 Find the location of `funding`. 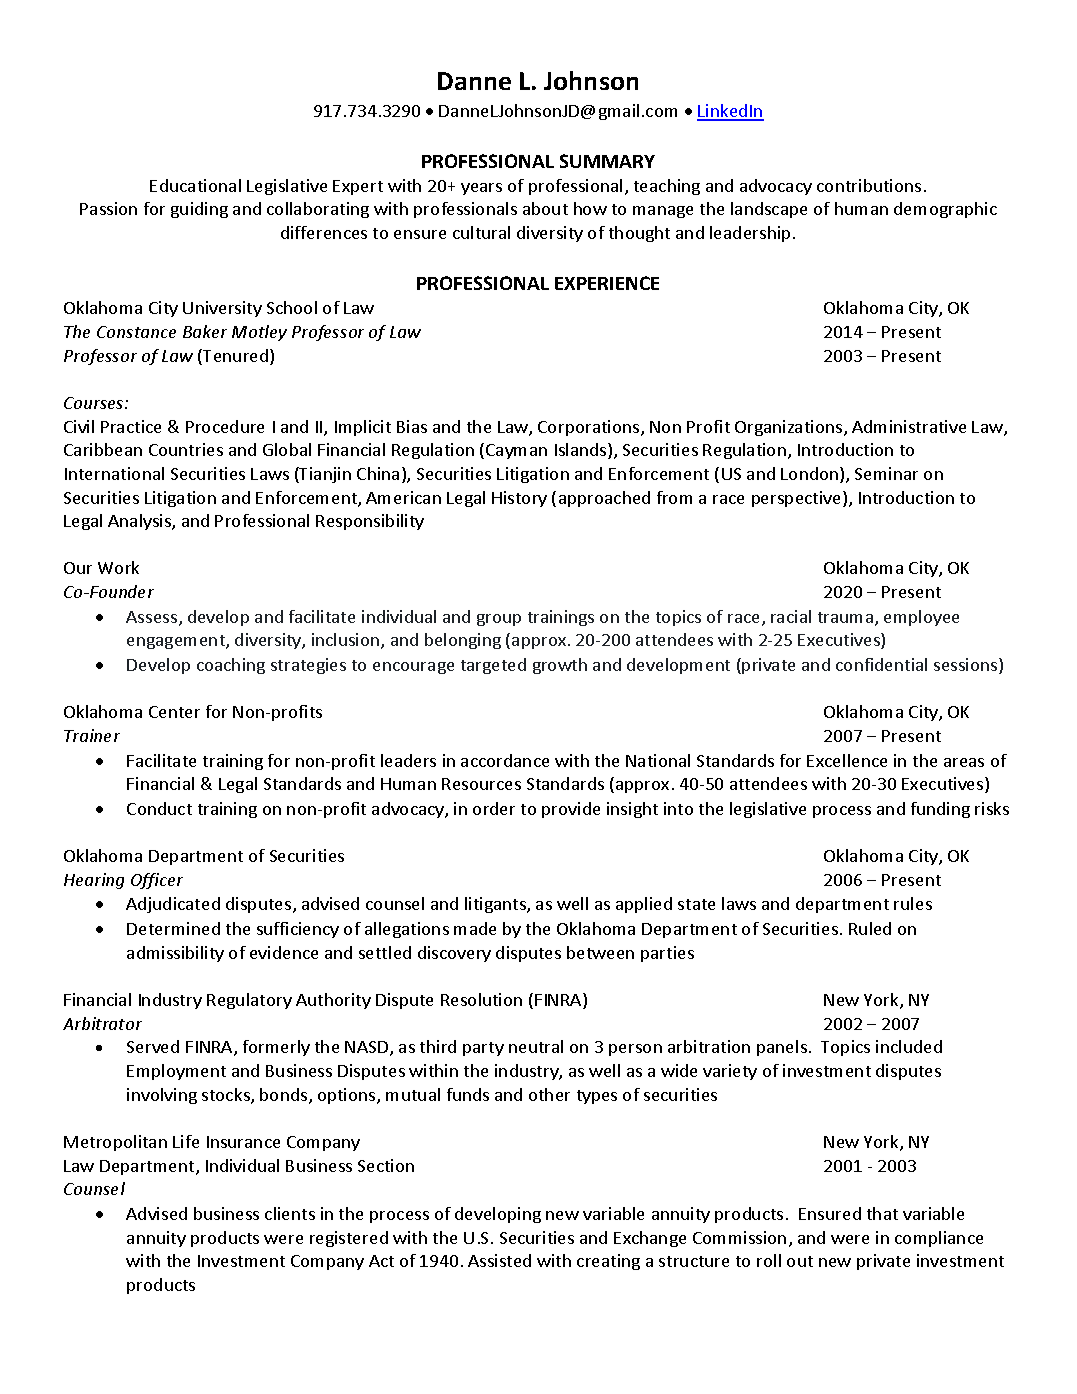

funding is located at coordinates (940, 810).
